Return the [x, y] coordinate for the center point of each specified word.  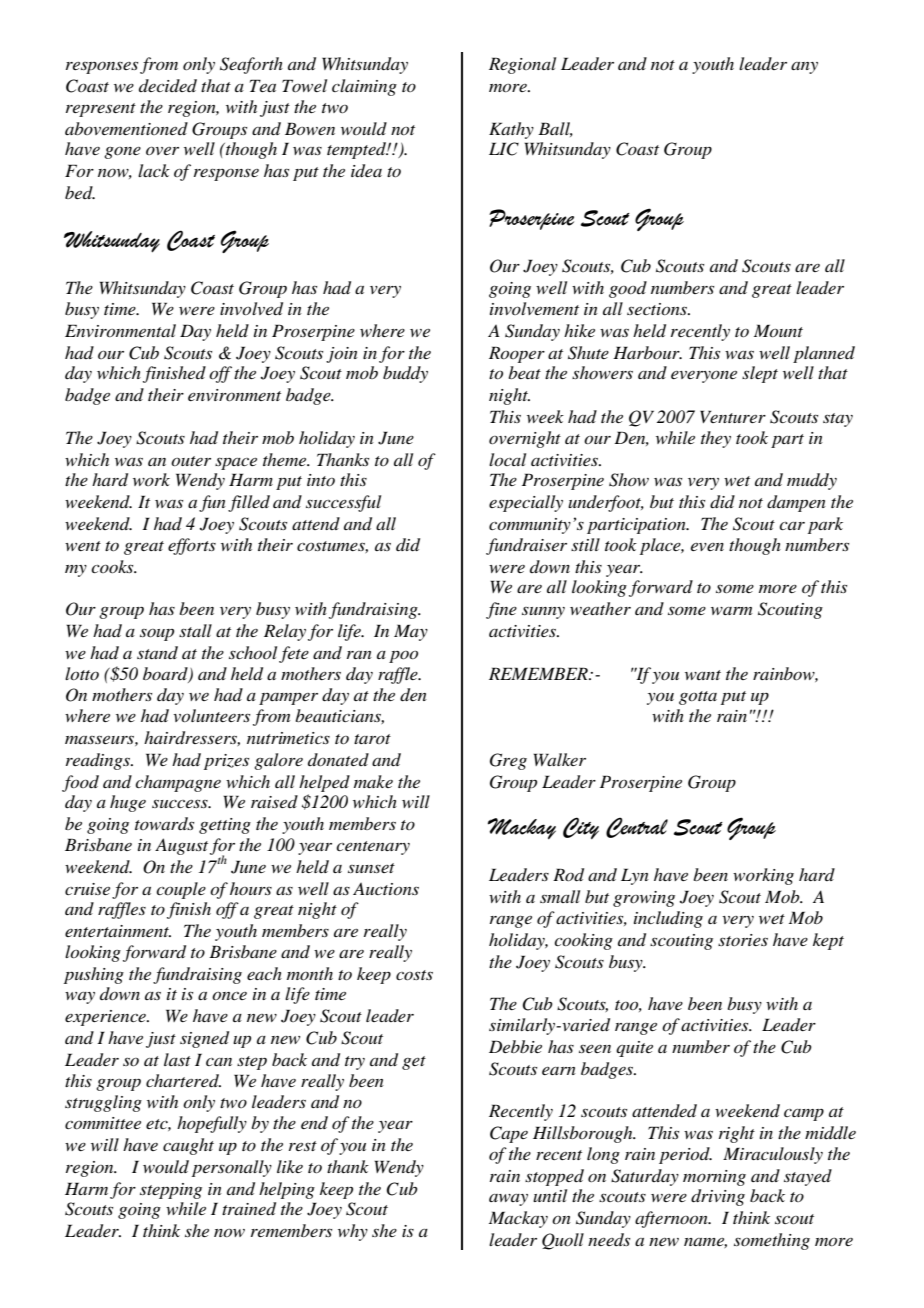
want [703, 675]
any [804, 68]
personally [232, 1168]
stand [157, 652]
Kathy [511, 130]
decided [168, 85]
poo [403, 656]
